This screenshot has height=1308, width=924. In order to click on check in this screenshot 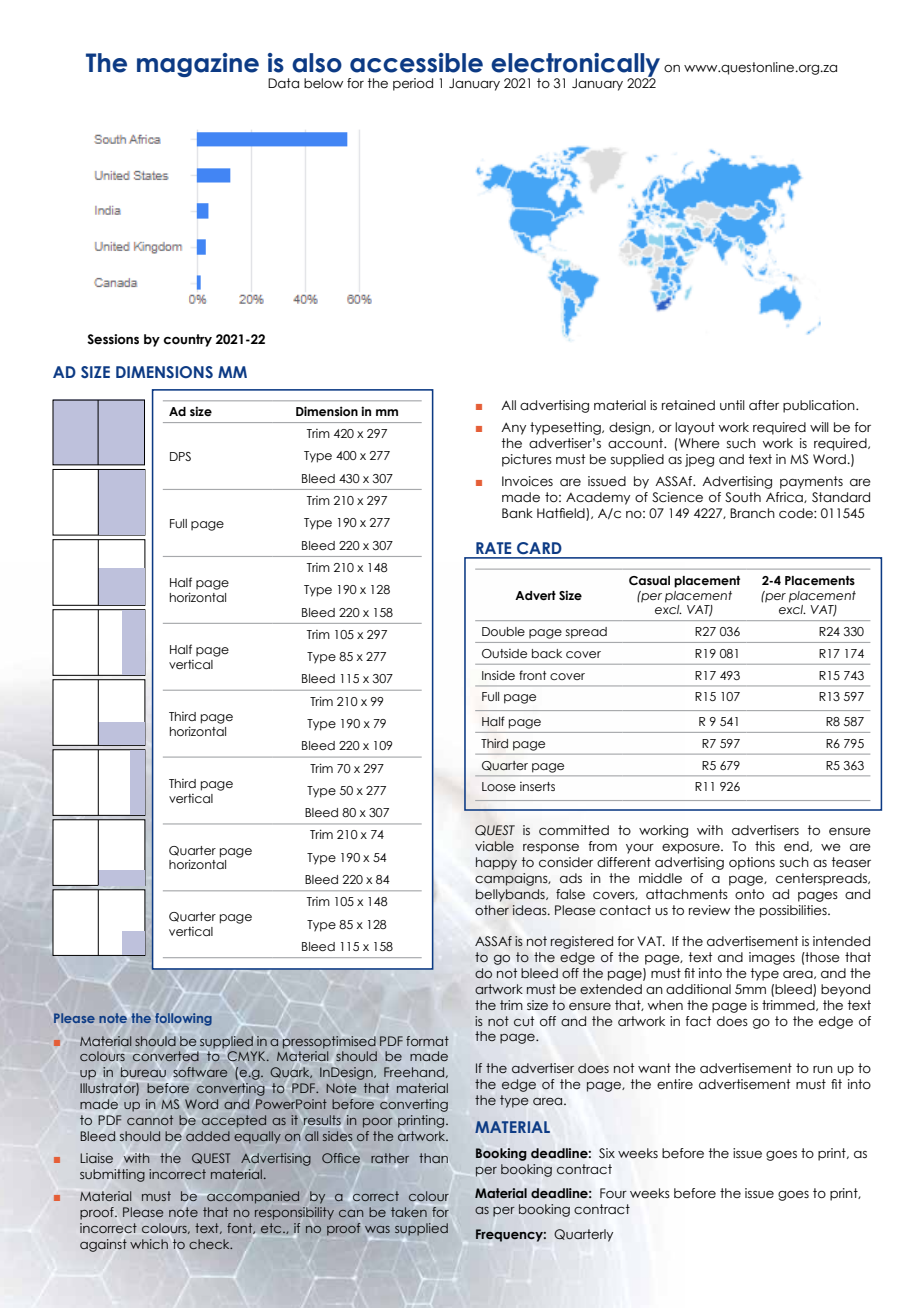, I will do `click(210, 1244)`.
